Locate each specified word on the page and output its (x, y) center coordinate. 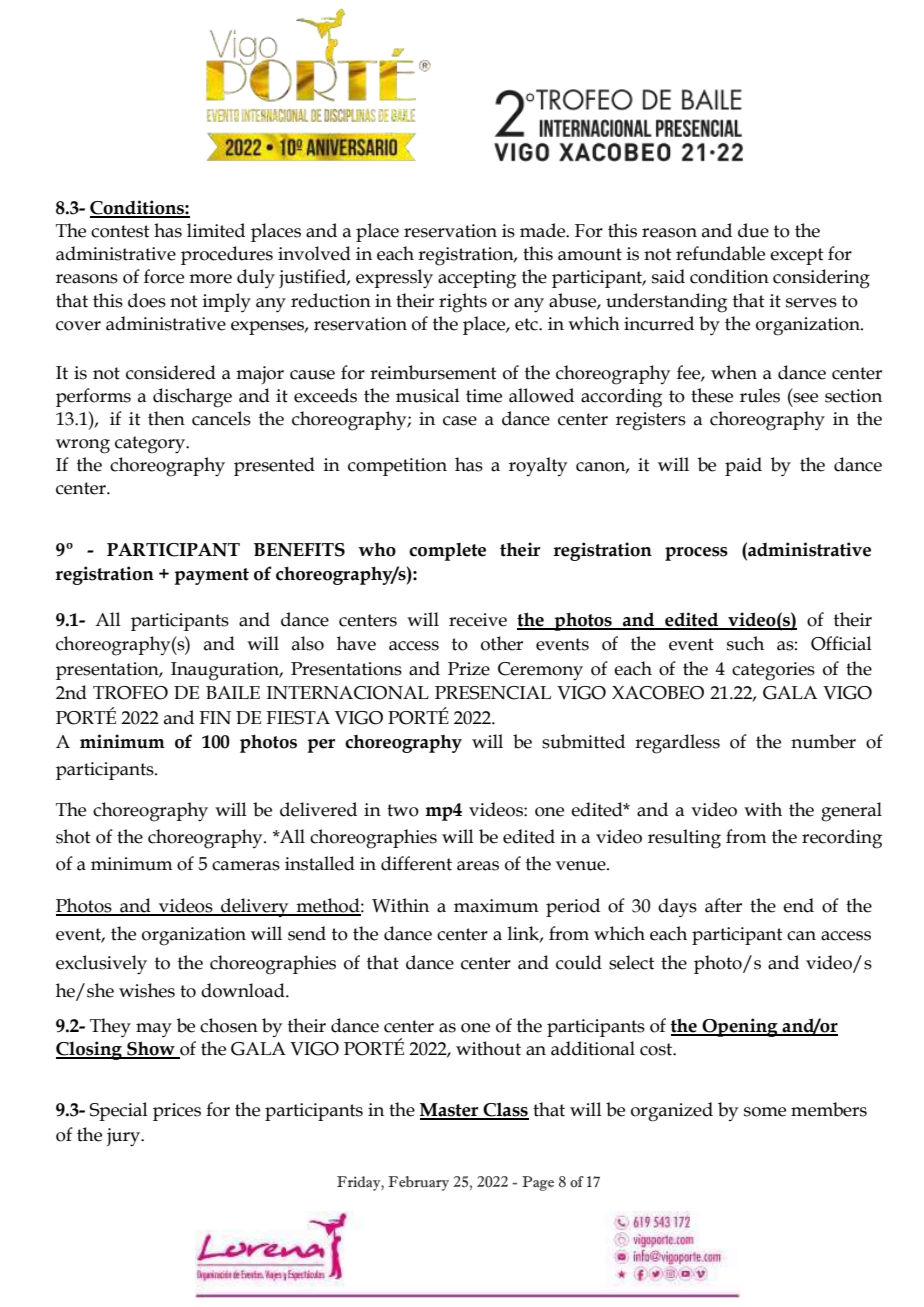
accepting (477, 279)
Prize (469, 669)
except (797, 256)
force (164, 276)
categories (773, 671)
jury (125, 1137)
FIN (215, 717)
